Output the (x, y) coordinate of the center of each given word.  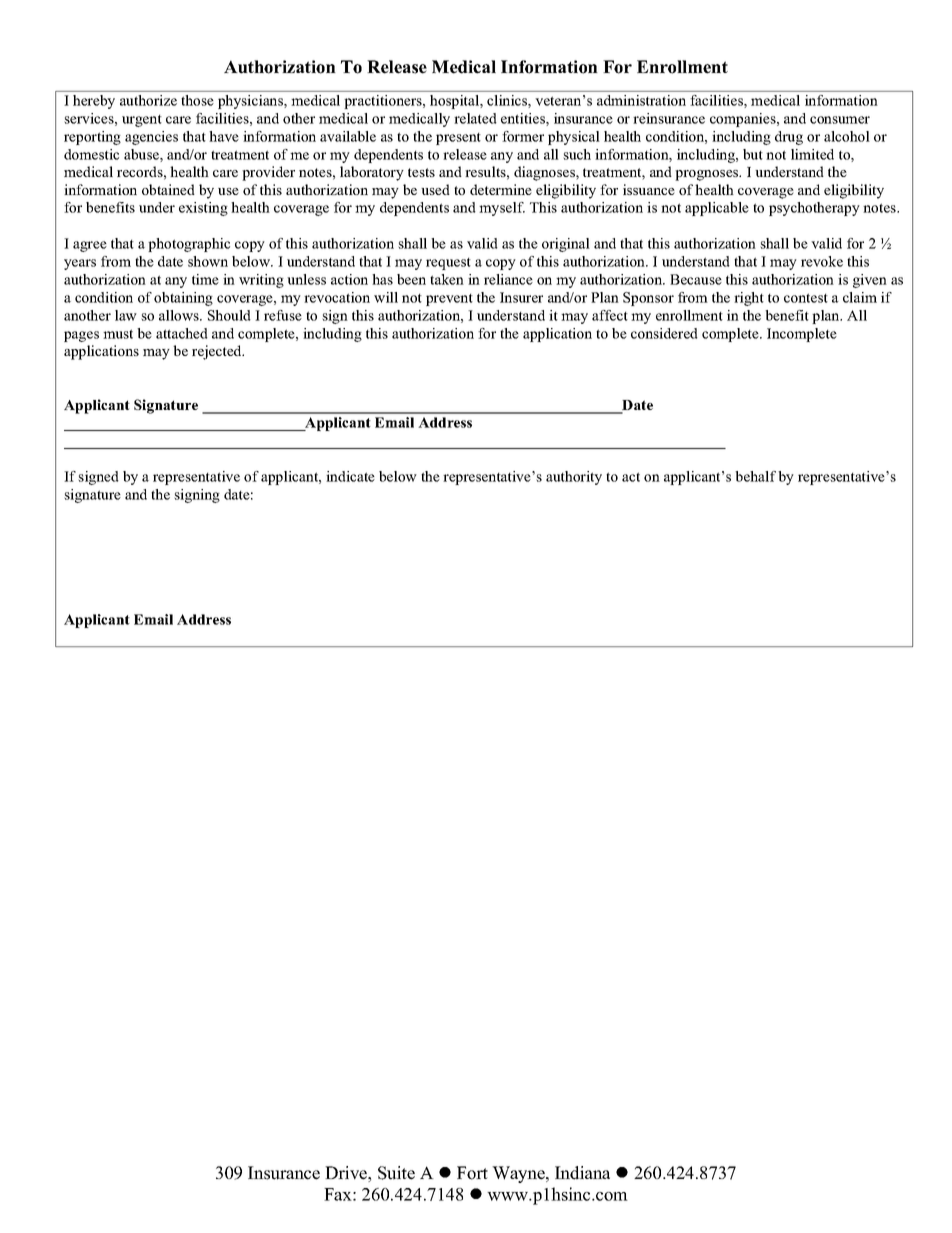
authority (574, 478)
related (475, 118)
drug (789, 138)
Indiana (582, 1173)
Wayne (519, 1174)
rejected (218, 352)
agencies (151, 138)
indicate (350, 476)
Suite (396, 1173)
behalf (755, 476)
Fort (472, 1173)
